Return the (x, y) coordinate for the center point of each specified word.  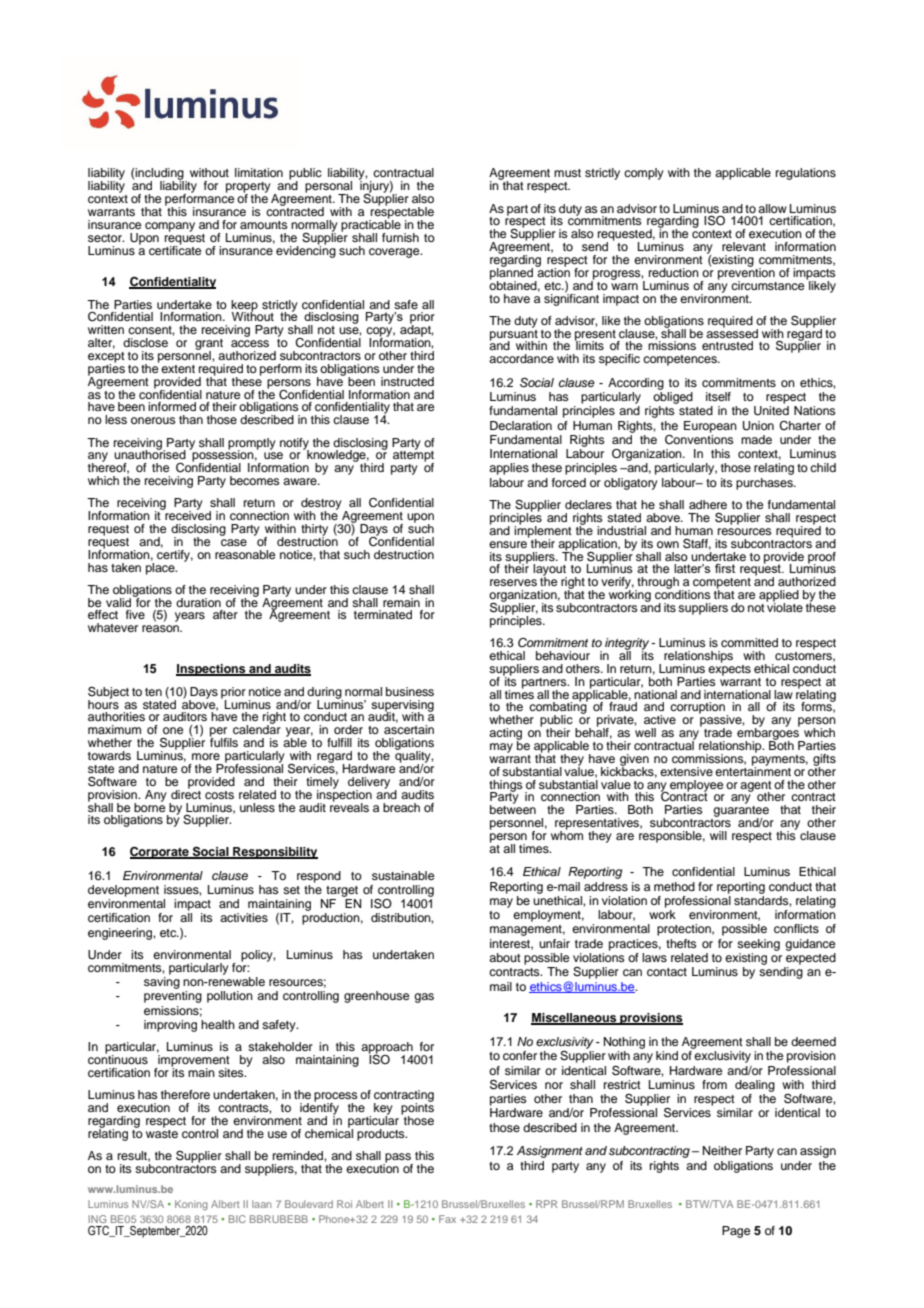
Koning (191, 1205)
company (170, 227)
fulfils (224, 741)
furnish (400, 237)
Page (736, 1232)
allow (772, 208)
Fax (447, 1219)
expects (729, 669)
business (410, 691)
